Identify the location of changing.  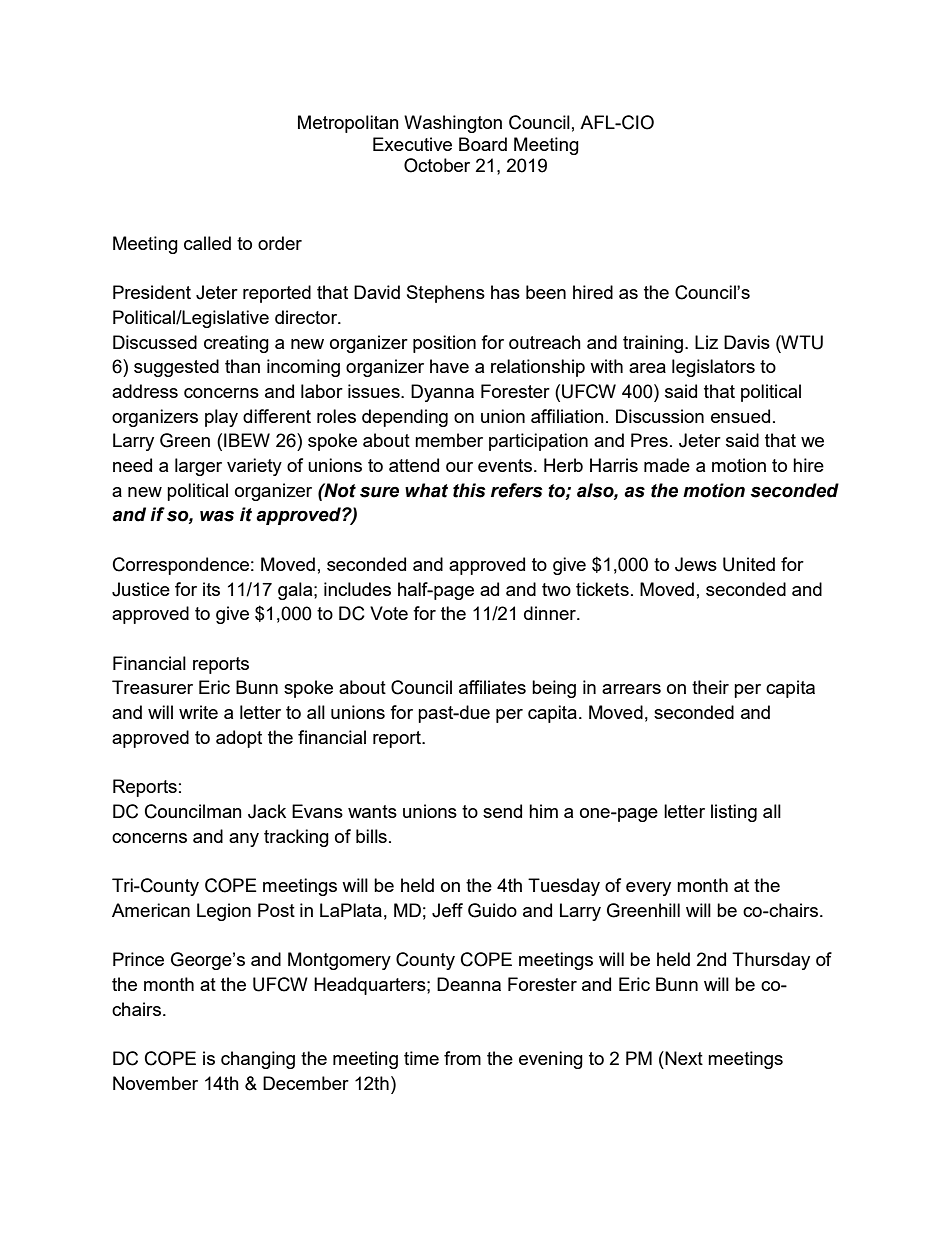
(258, 1060).
